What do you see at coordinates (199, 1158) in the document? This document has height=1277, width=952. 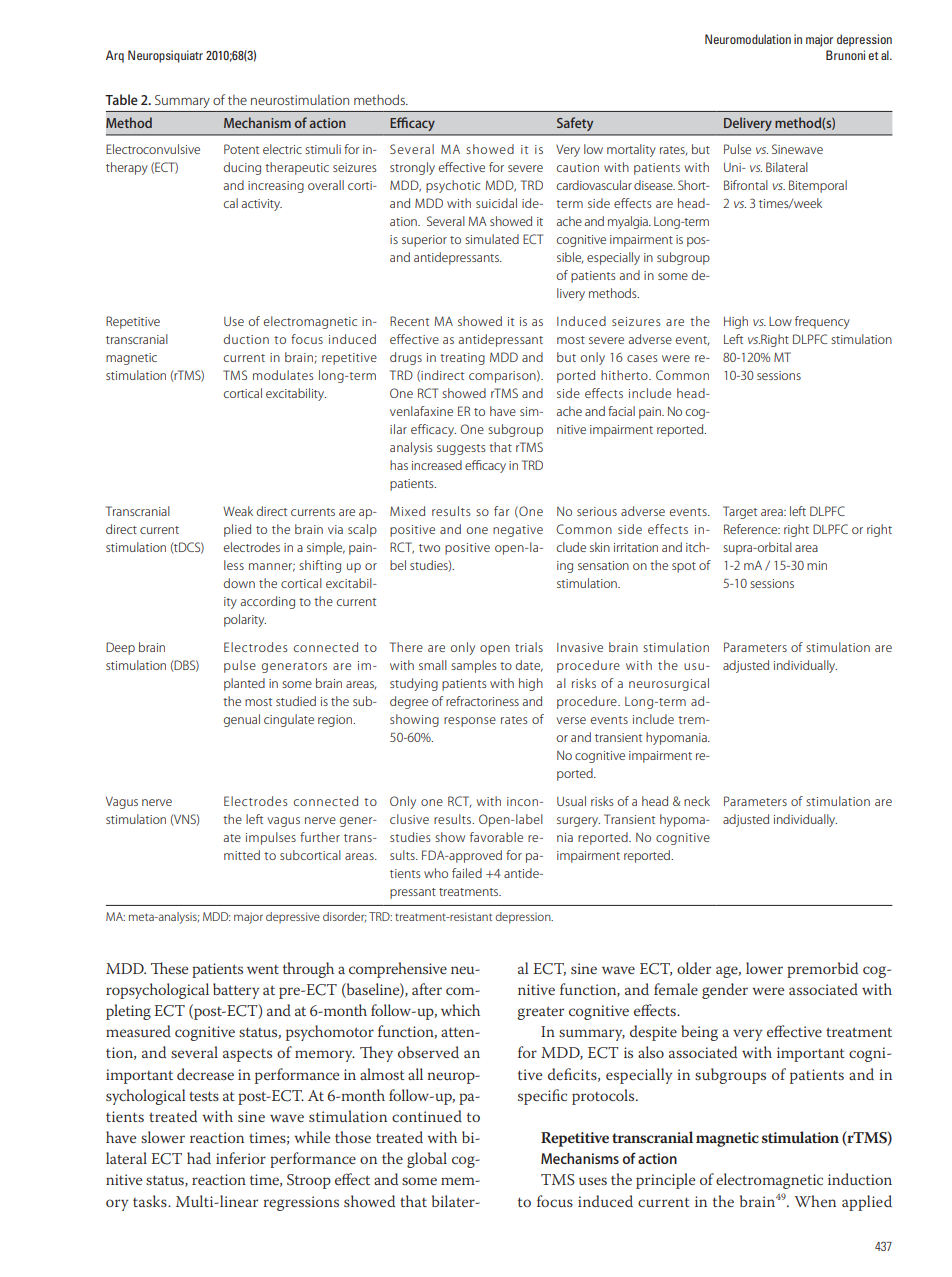 I see `had` at bounding box center [199, 1158].
